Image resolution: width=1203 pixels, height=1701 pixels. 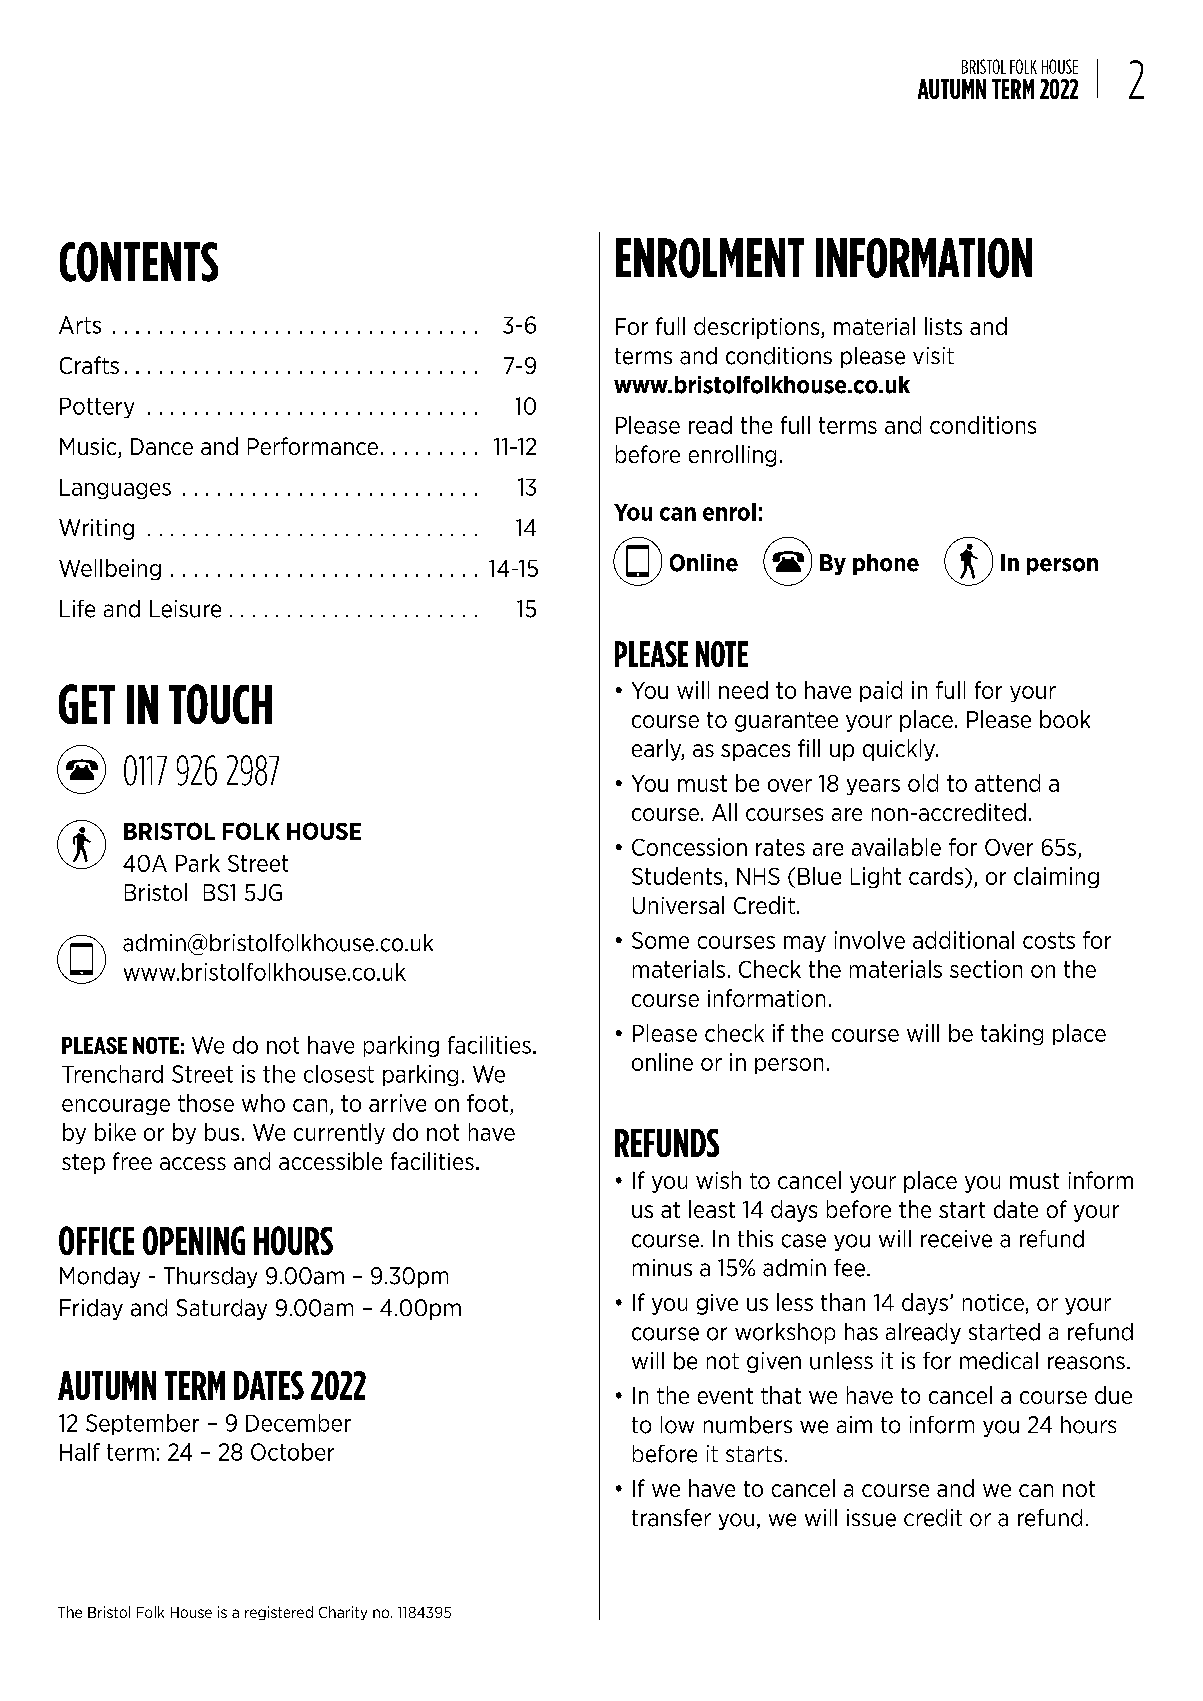 I want to click on CONTENTS, so click(x=139, y=262).
